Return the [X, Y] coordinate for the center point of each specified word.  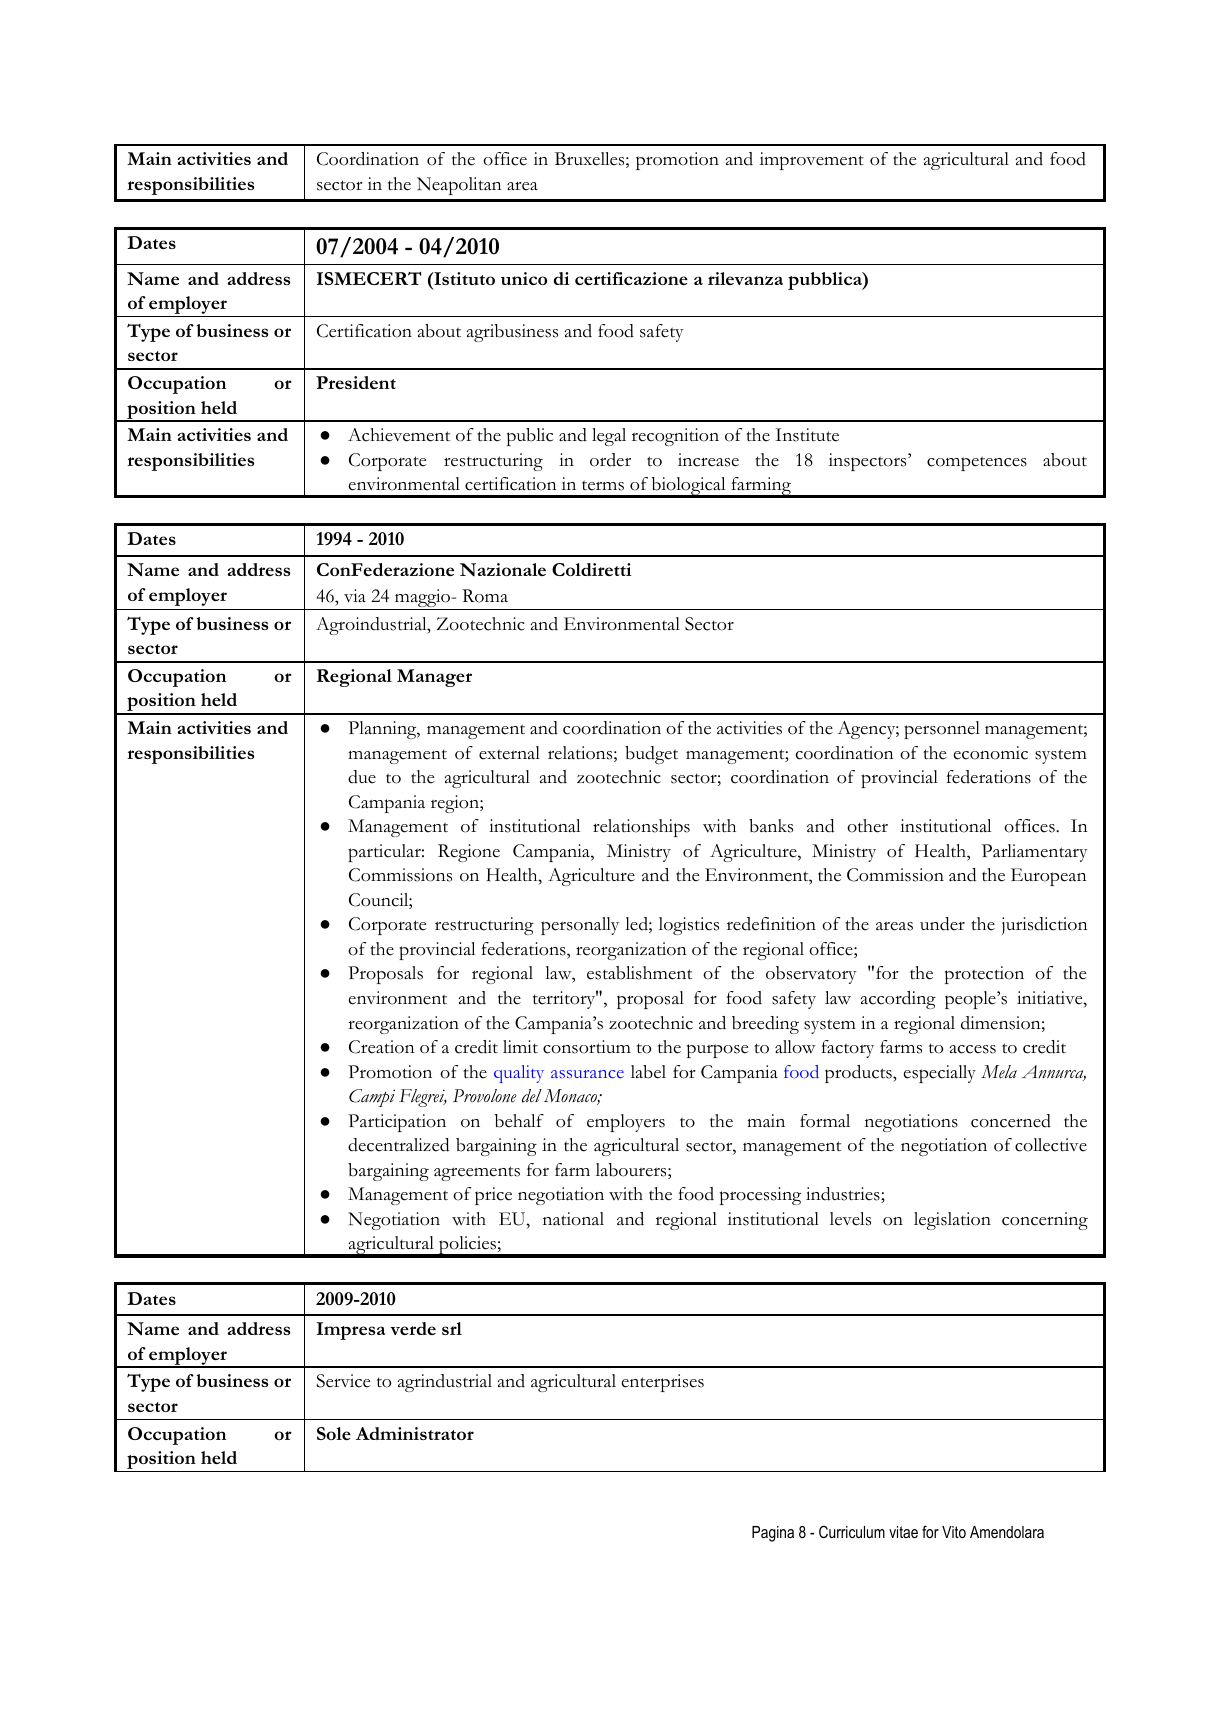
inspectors [869, 462]
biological [688, 487]
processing [760, 1196]
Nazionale [503, 570]
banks [771, 826]
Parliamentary [1035, 853]
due [362, 777]
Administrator [415, 1433]
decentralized [398, 1145]
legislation [952, 1221]
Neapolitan [459, 186]
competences [977, 463]
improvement [812, 161]
